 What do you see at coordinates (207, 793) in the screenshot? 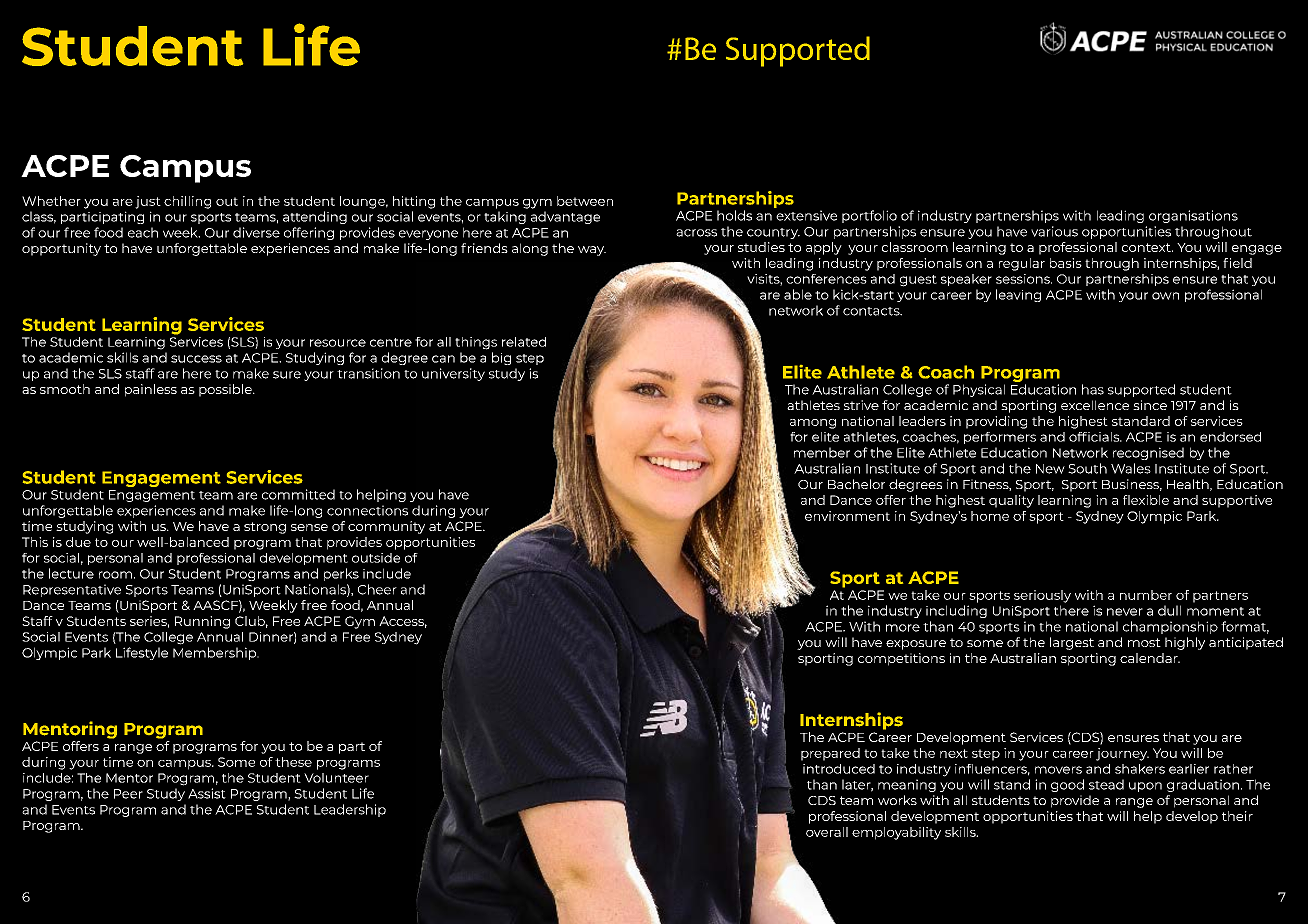
I see `Assist` at bounding box center [207, 793].
